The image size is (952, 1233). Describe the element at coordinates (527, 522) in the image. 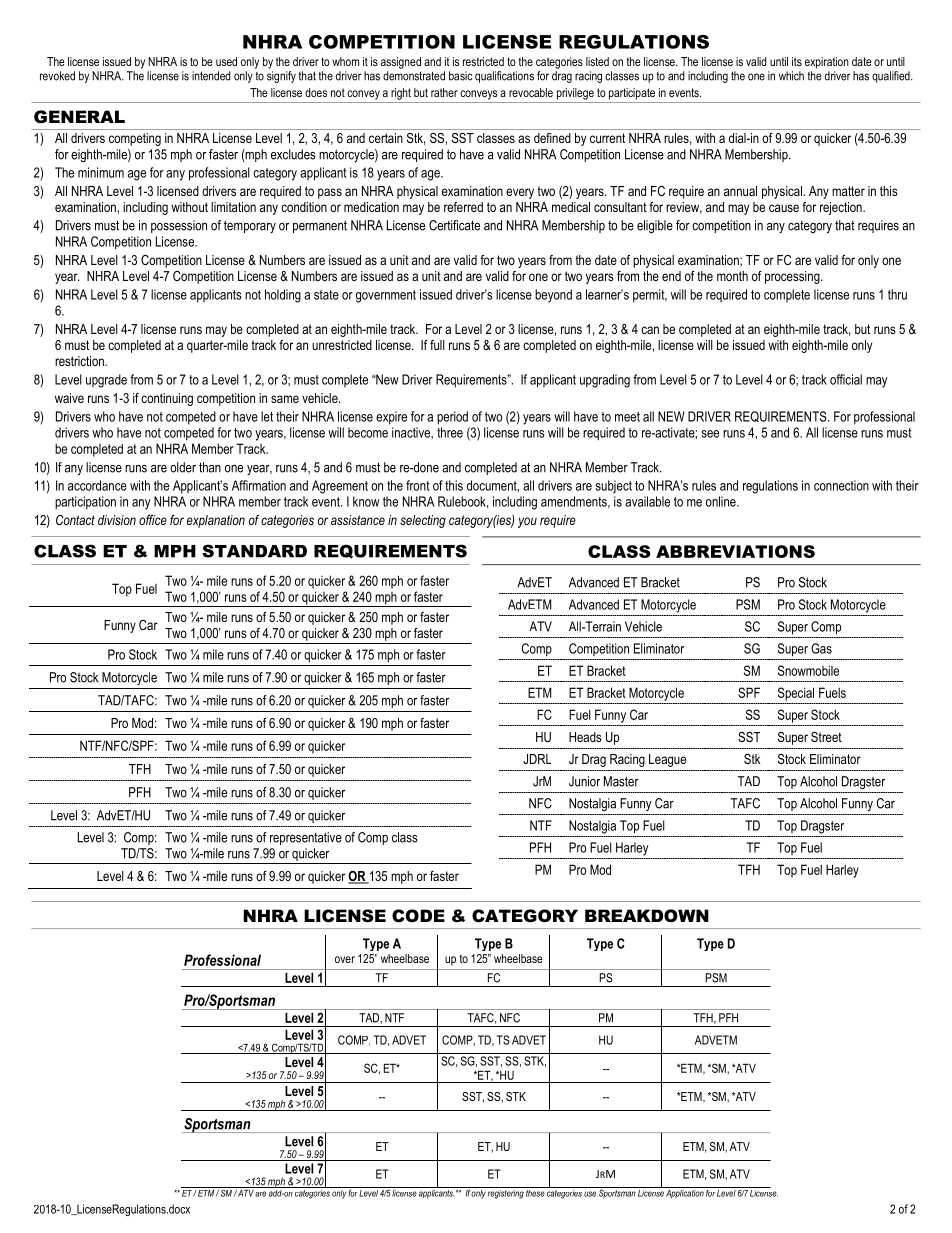

I see `you` at that location.
